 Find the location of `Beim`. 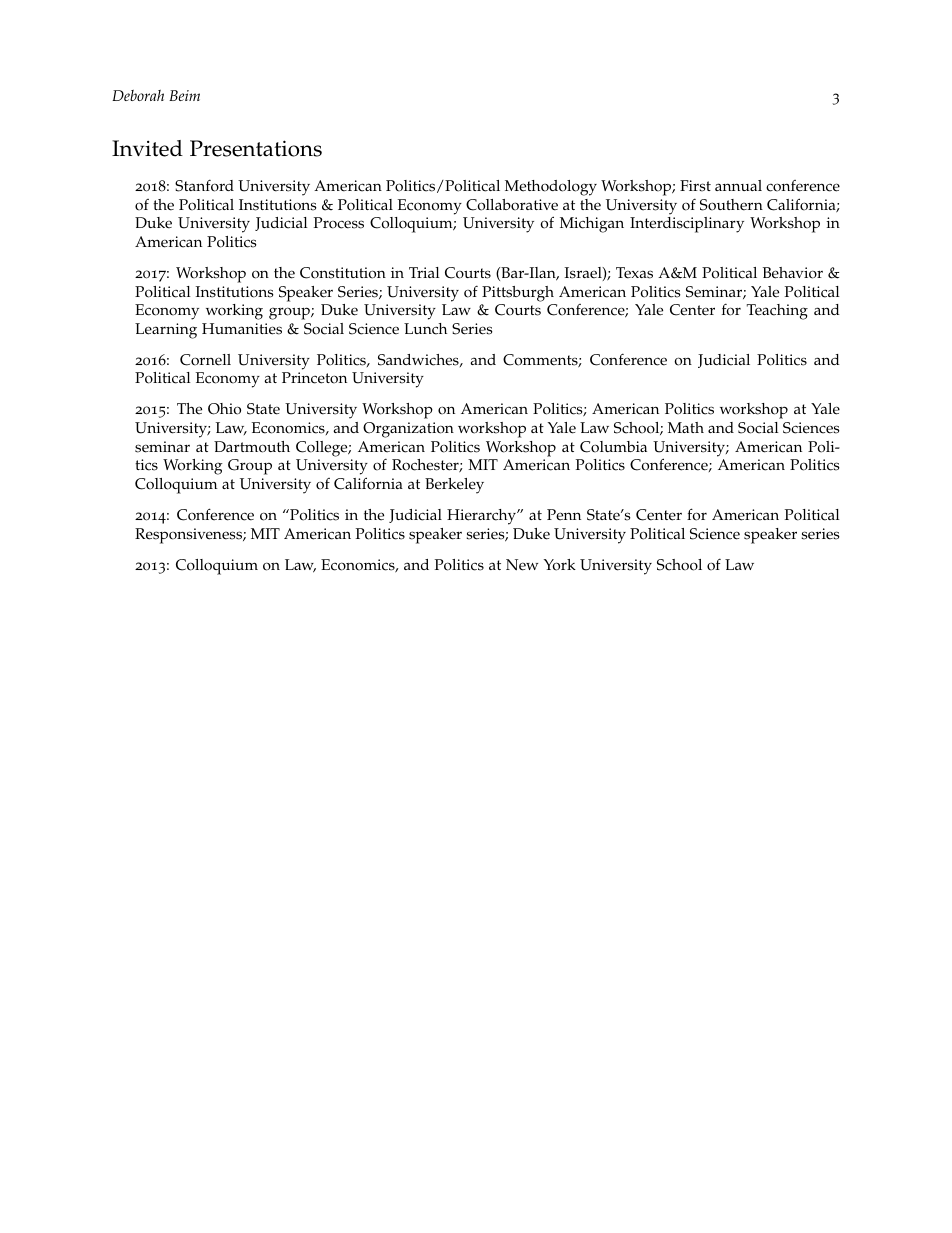

Beim is located at coordinates (184, 95).
